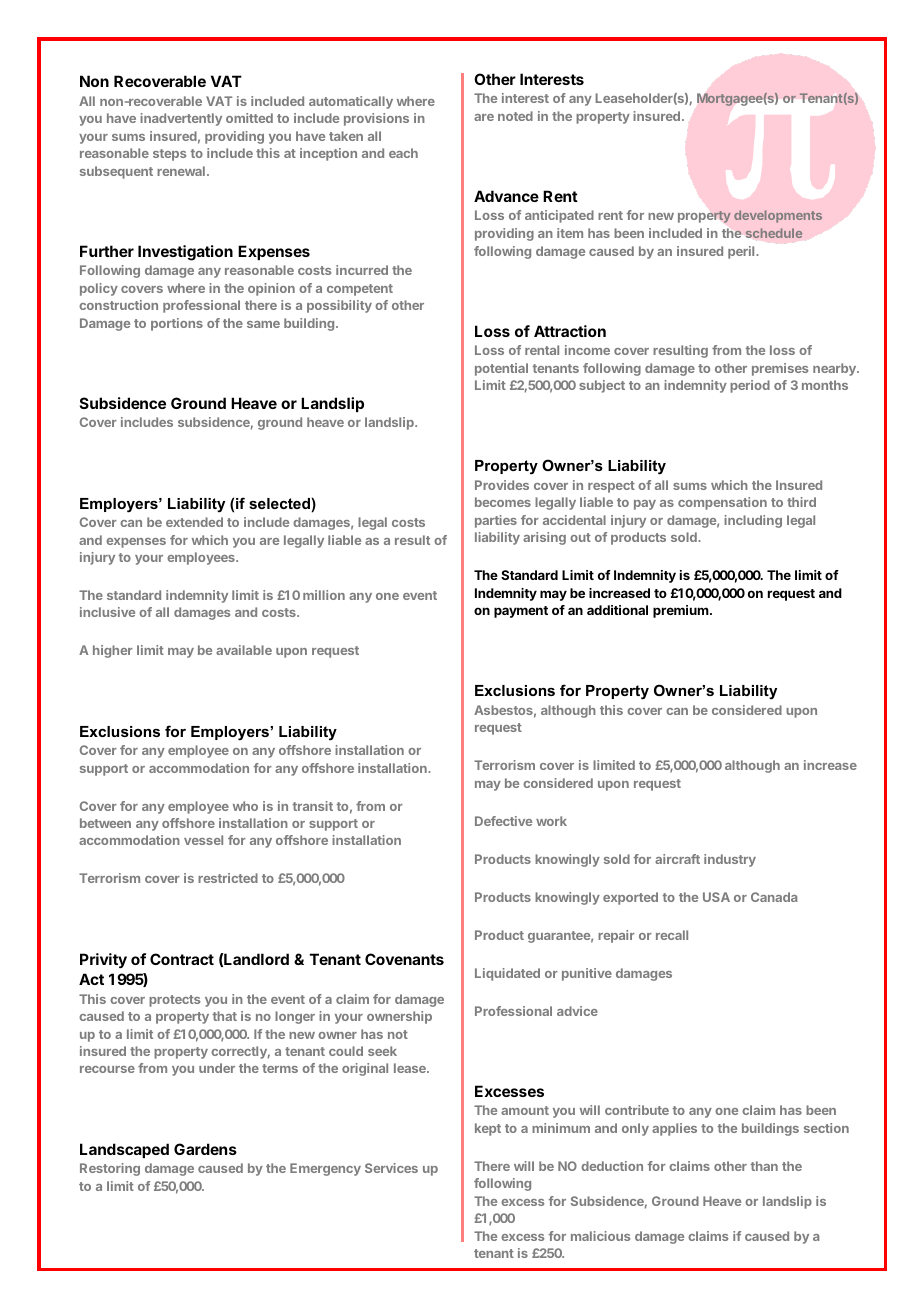 The image size is (924, 1308). Describe the element at coordinates (778, 216) in the document. I see `developments` at that location.
